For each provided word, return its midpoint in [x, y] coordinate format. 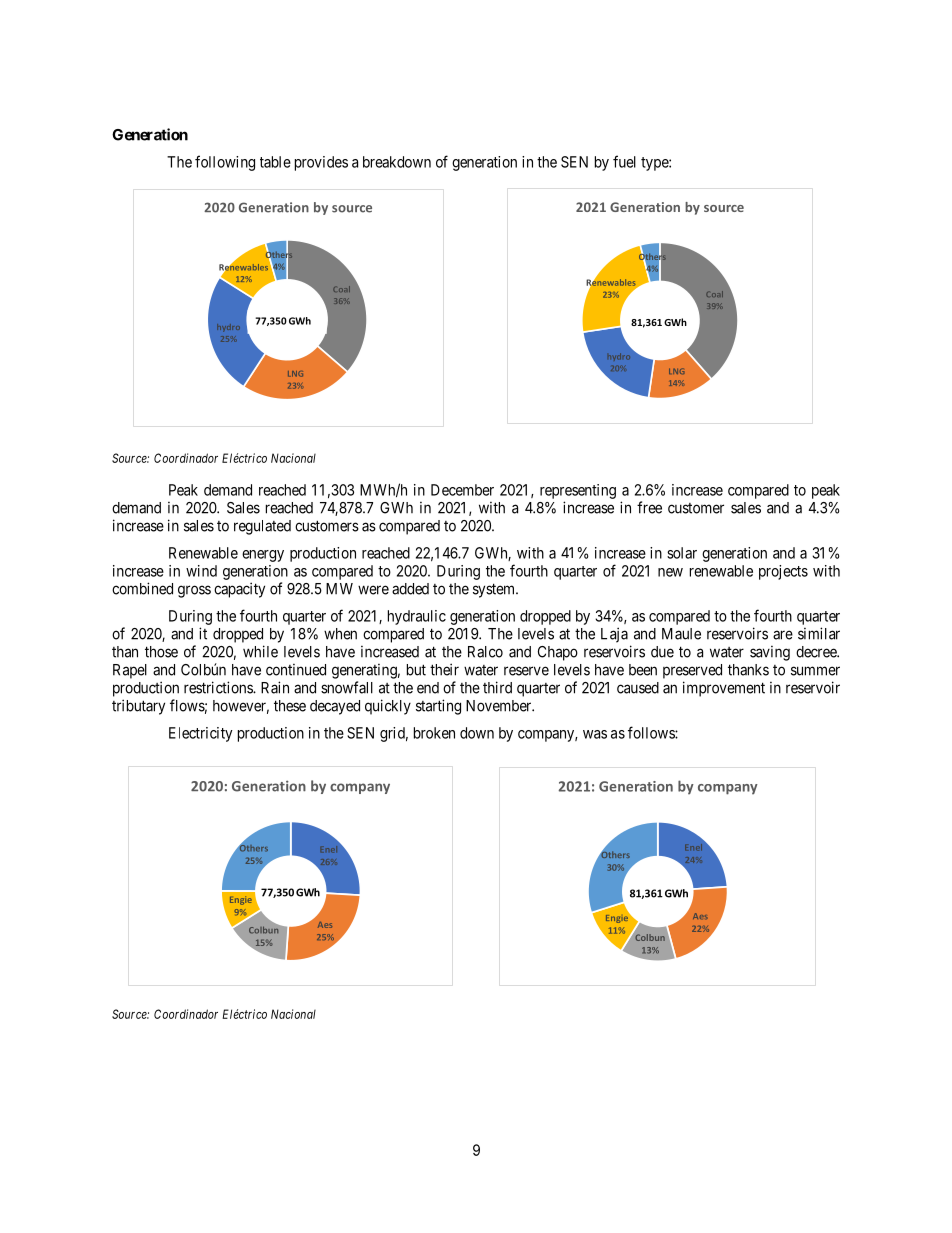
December [462, 490]
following [225, 163]
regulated [262, 527]
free [649, 507]
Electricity [201, 734]
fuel [624, 161]
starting [438, 707]
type [655, 164]
